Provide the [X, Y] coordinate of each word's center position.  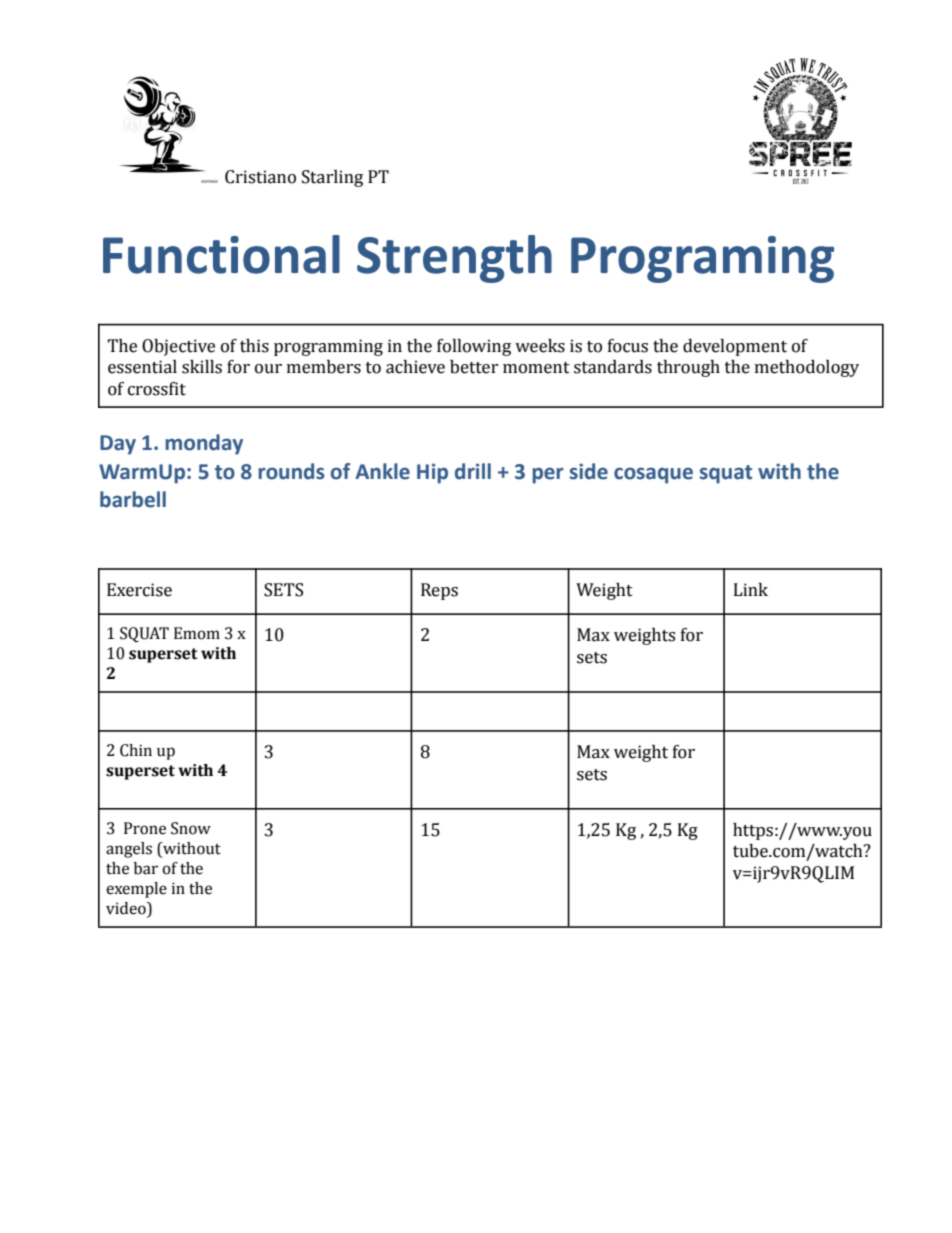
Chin [136, 750]
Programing [702, 259]
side [589, 471]
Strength [454, 259]
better [474, 367]
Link [751, 589]
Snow [191, 828]
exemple [136, 890]
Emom [197, 633]
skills [202, 367]
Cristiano [260, 177]
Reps [439, 591]
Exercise [139, 590]
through [688, 368]
